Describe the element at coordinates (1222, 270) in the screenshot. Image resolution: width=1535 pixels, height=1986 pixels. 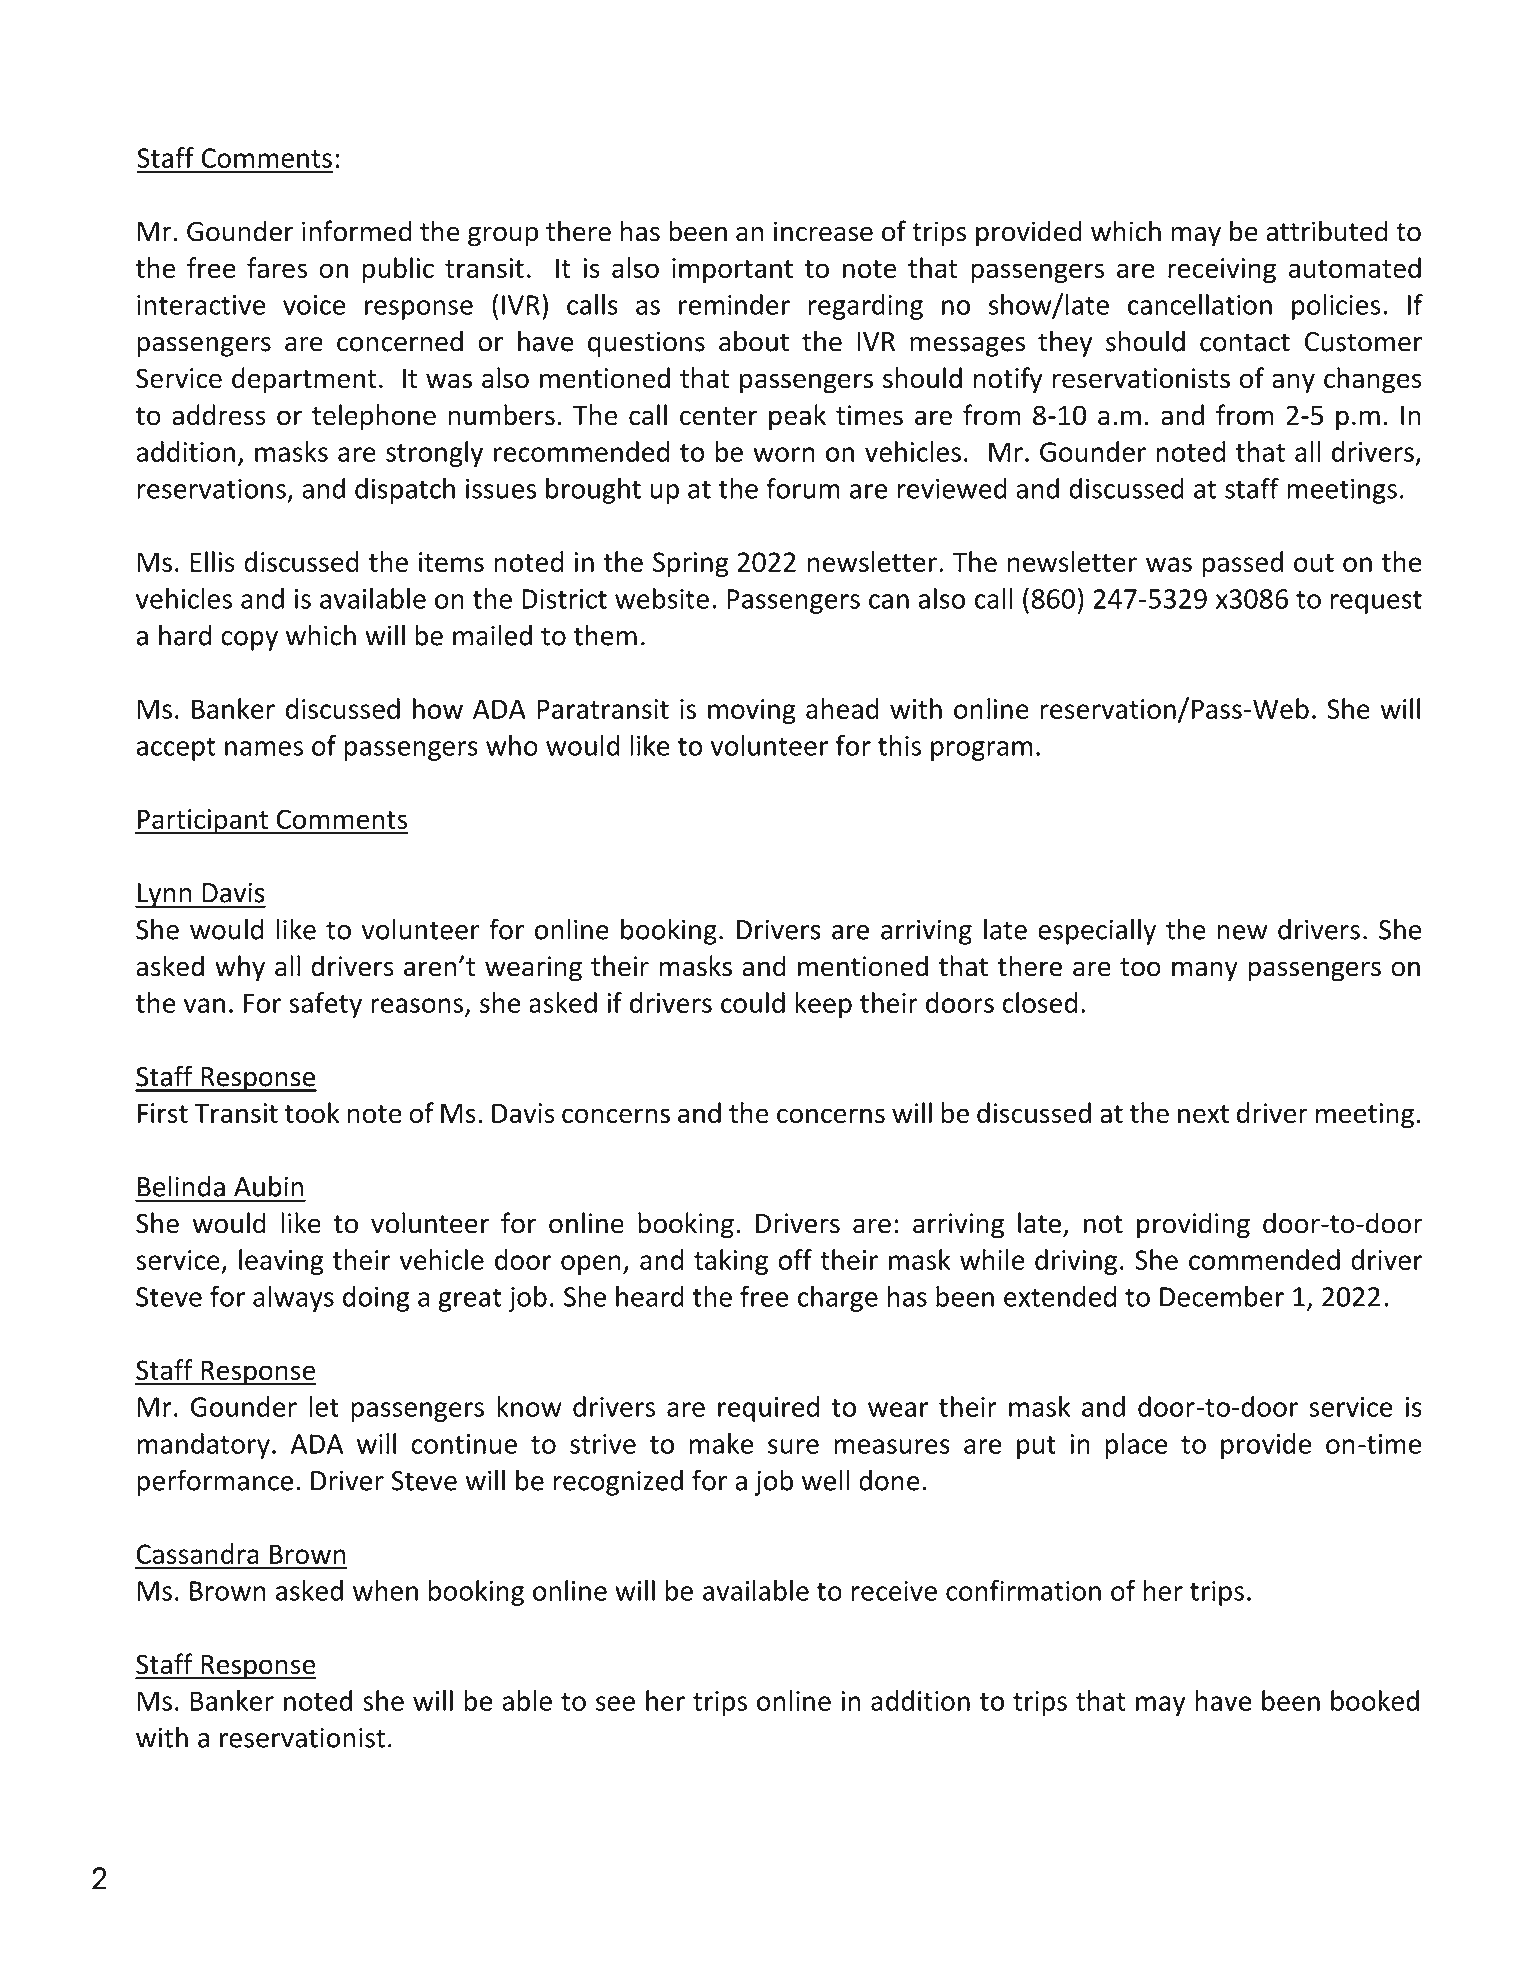
I see `receiving` at that location.
